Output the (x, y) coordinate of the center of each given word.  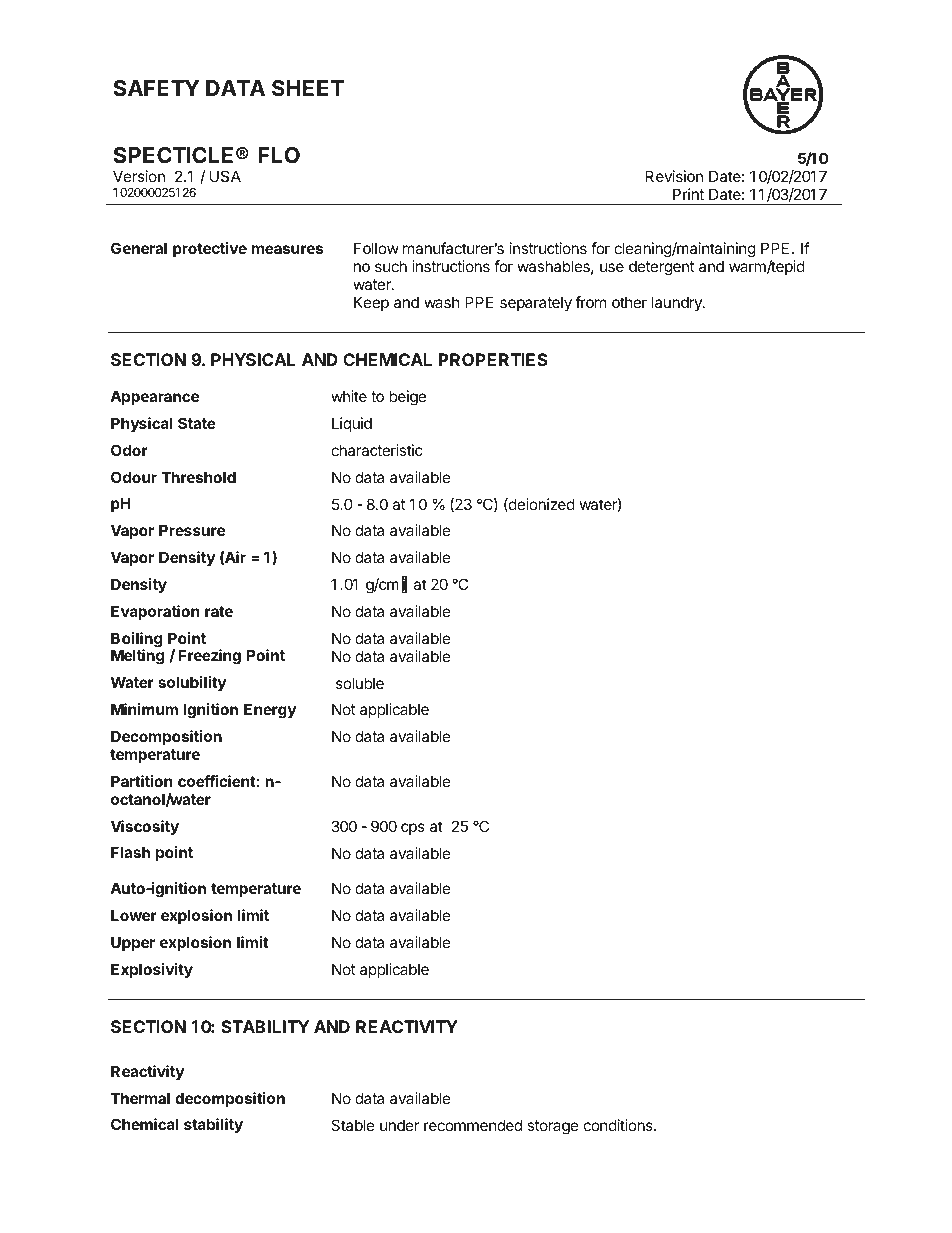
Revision (674, 176)
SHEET (308, 88)
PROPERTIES (493, 359)
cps (413, 829)
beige (407, 398)
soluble (360, 683)
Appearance (154, 397)
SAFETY (156, 88)
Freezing (209, 657)
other (629, 302)
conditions (619, 1125)
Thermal (140, 1098)
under (399, 1125)
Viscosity (145, 827)
